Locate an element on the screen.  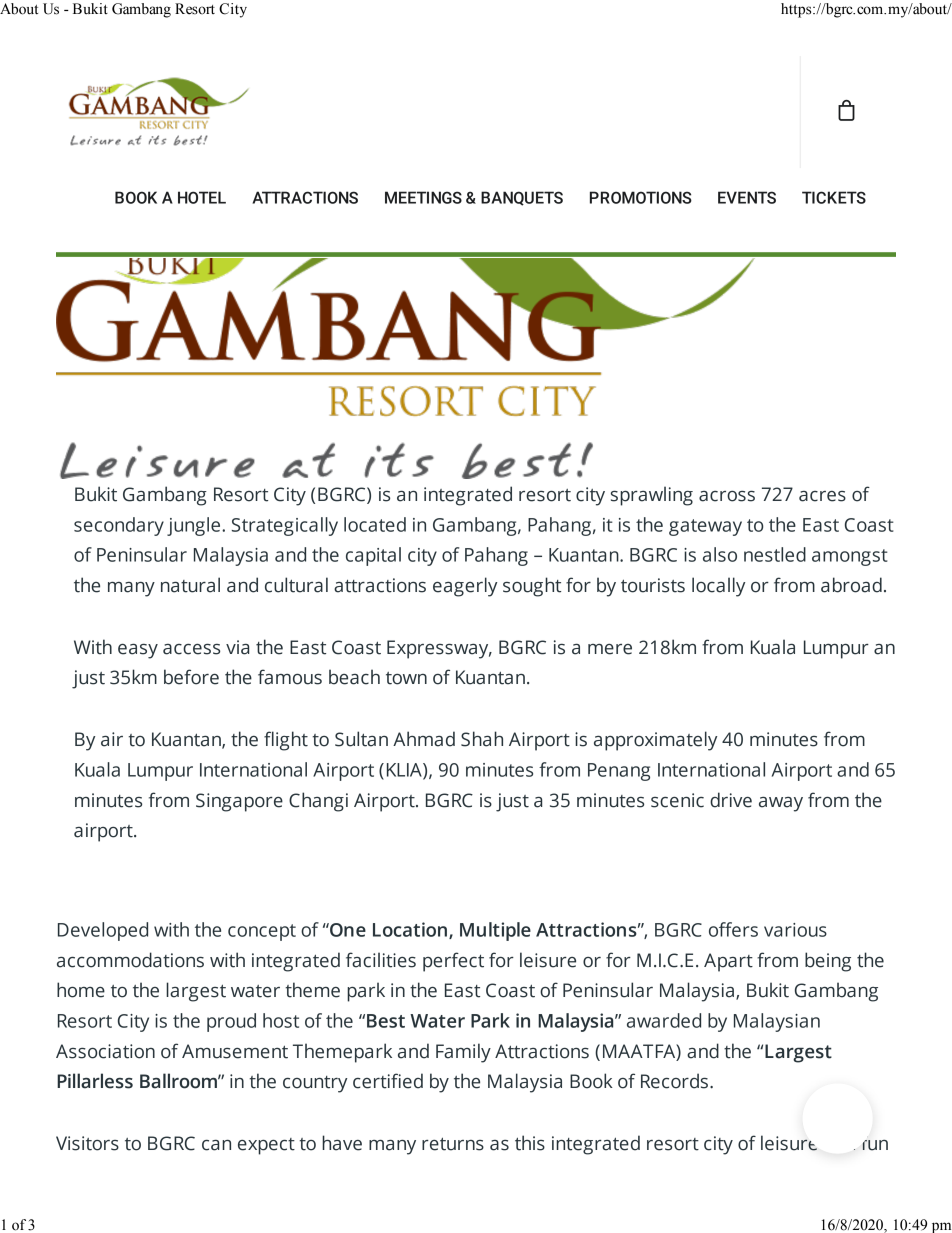
located is located at coordinates (375, 524).
